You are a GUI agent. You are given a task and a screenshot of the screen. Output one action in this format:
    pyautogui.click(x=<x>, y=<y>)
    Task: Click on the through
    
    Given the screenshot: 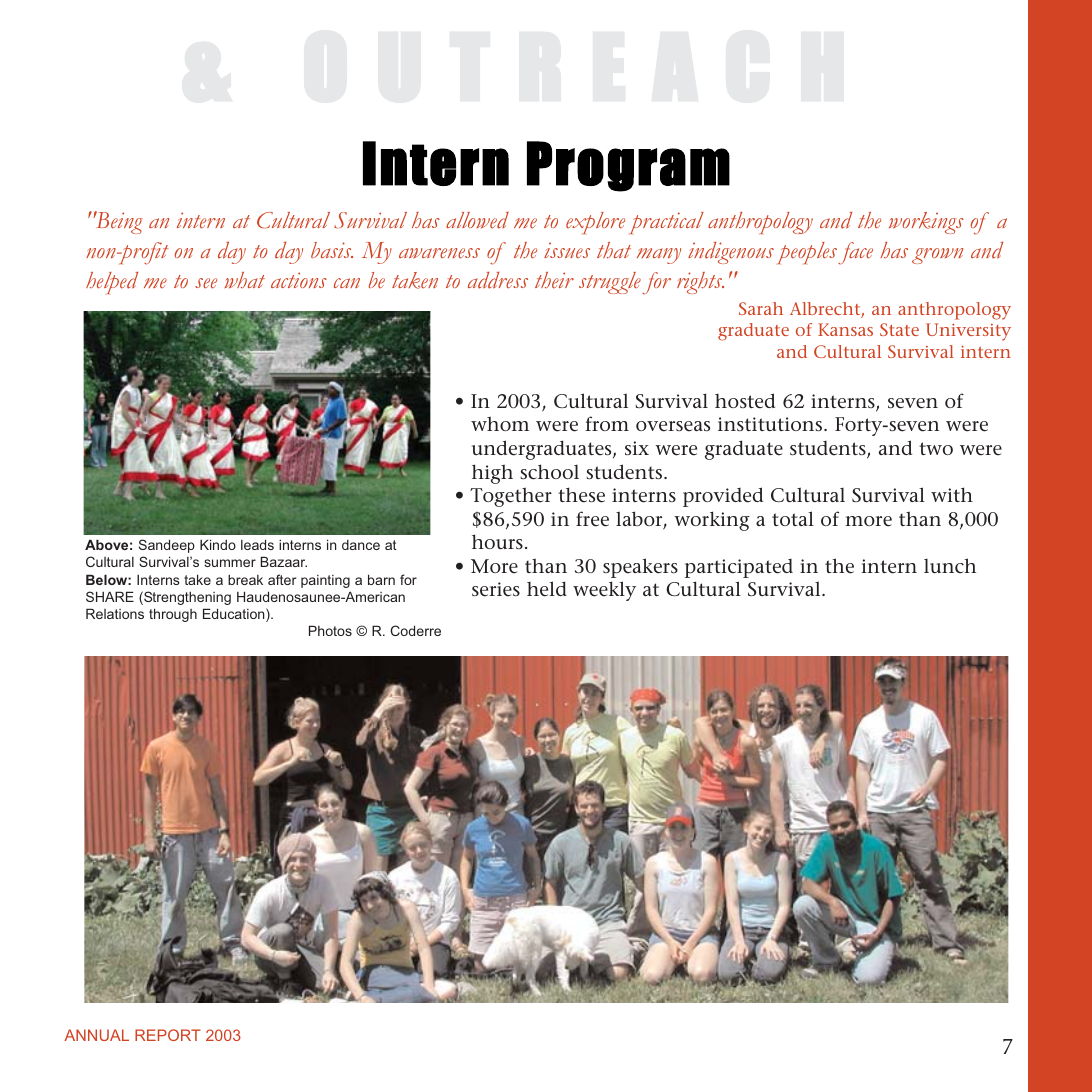 What is the action you would take?
    pyautogui.click(x=173, y=615)
